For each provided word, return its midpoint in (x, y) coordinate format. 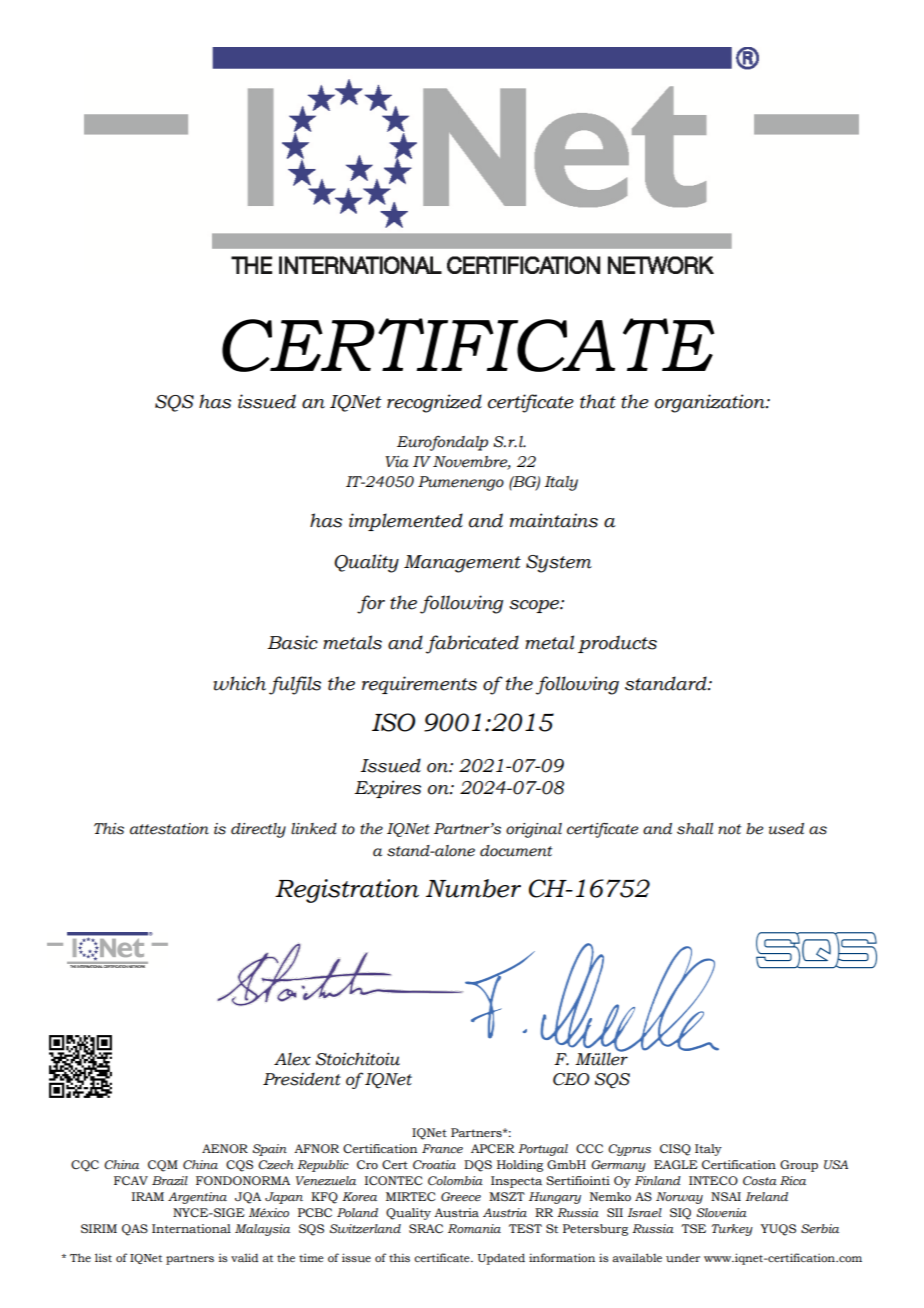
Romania (474, 1228)
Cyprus (629, 1150)
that (598, 401)
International (191, 1228)
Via (397, 462)
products (617, 644)
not (729, 829)
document (516, 851)
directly (258, 830)
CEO (571, 1079)
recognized (434, 403)
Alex (292, 1059)
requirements (419, 685)
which (239, 683)
